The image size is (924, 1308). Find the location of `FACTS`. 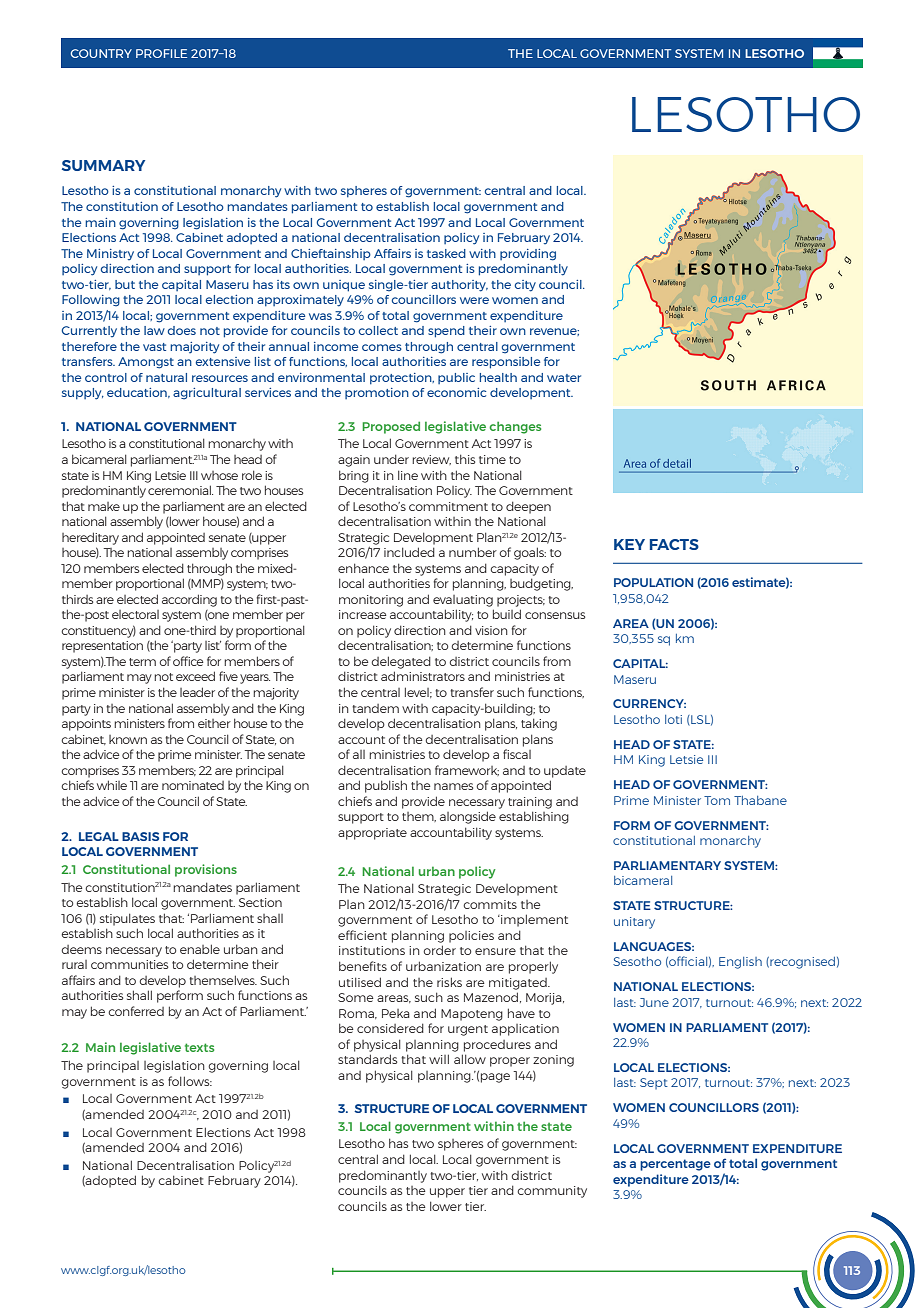

FACTS is located at coordinates (674, 544).
